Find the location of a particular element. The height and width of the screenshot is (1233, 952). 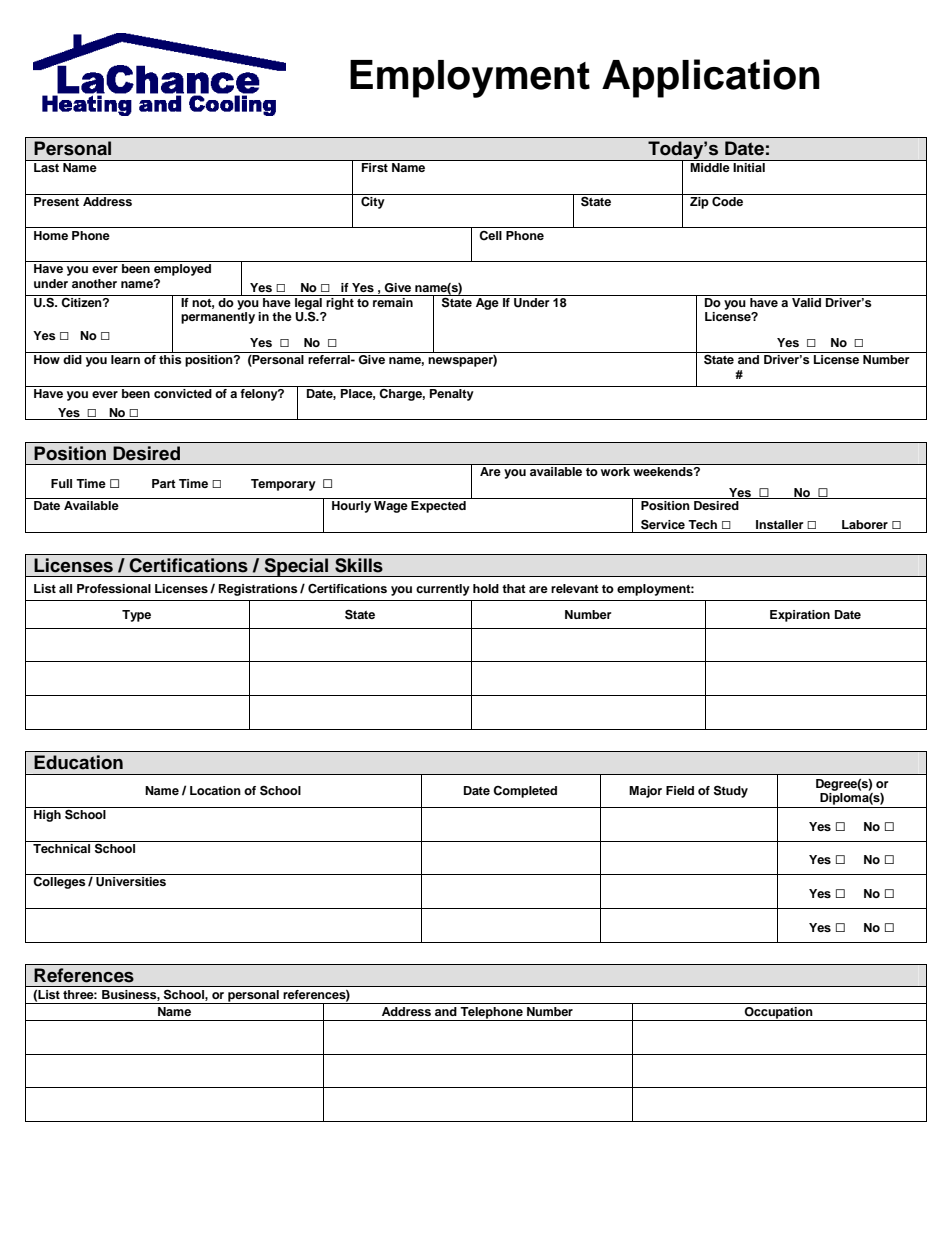

currently is located at coordinates (443, 590).
